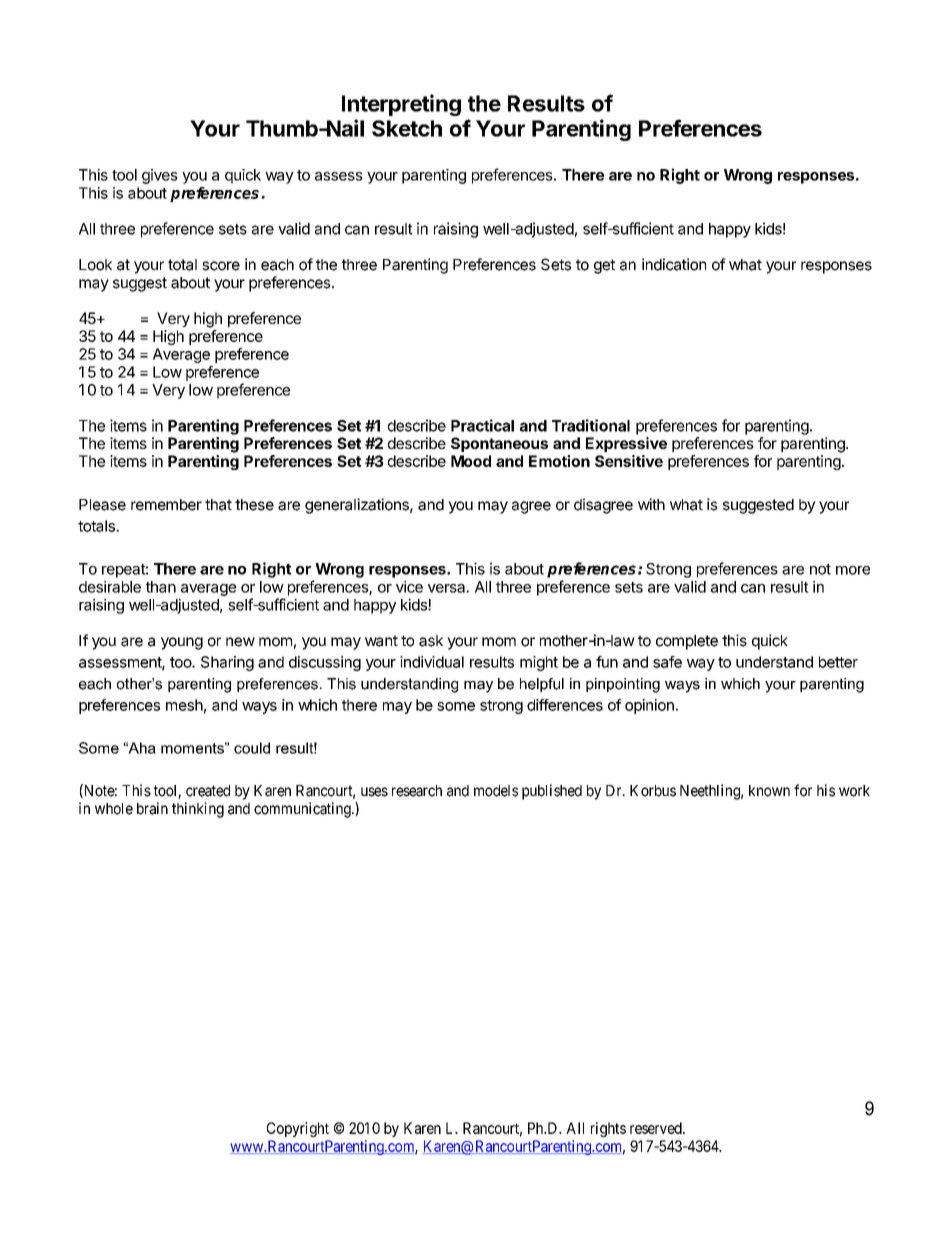  I want to click on Interpreting, so click(401, 105).
